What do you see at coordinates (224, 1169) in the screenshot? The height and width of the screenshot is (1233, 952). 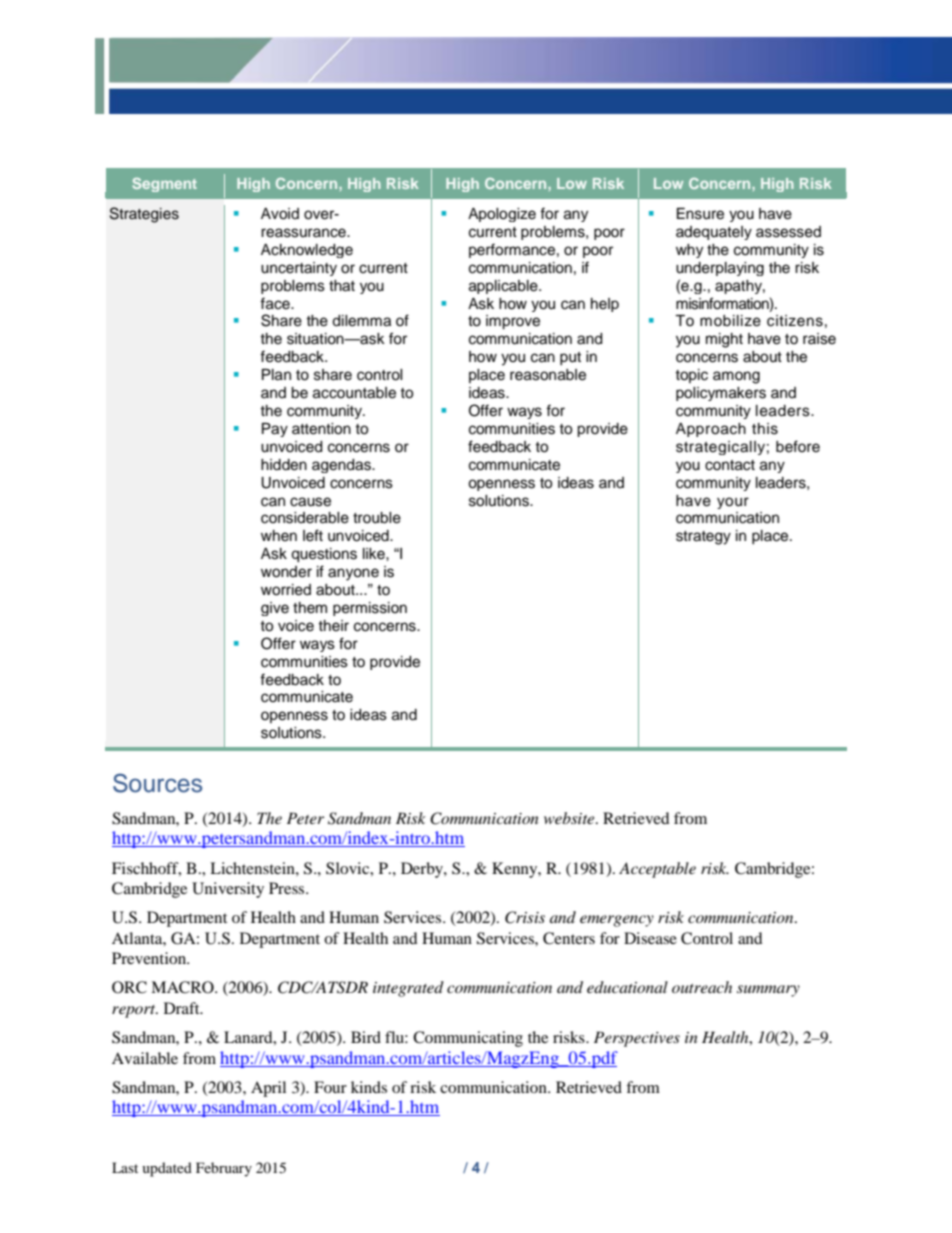 I see `February` at bounding box center [224, 1169].
